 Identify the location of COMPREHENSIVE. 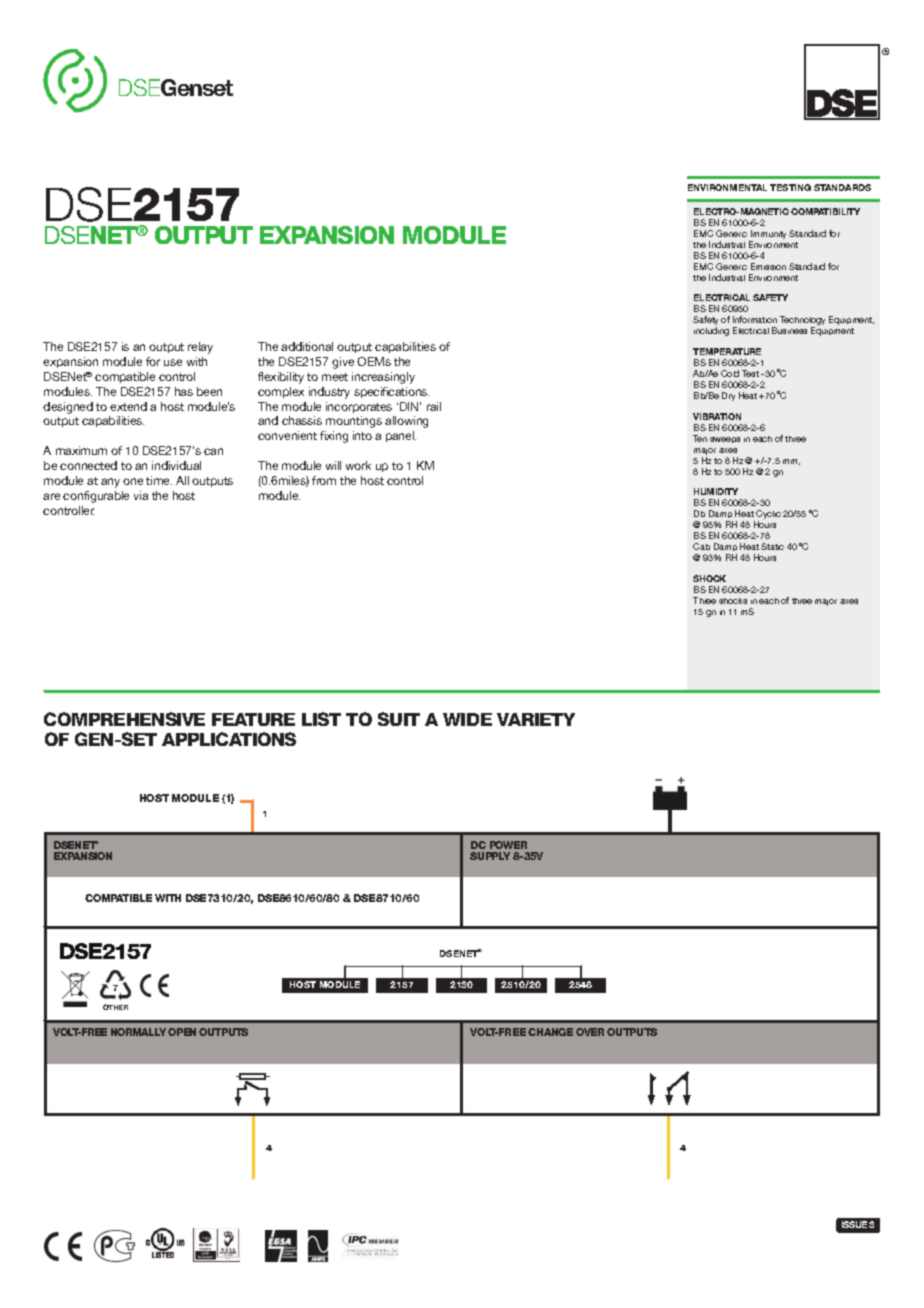
(124, 719).
